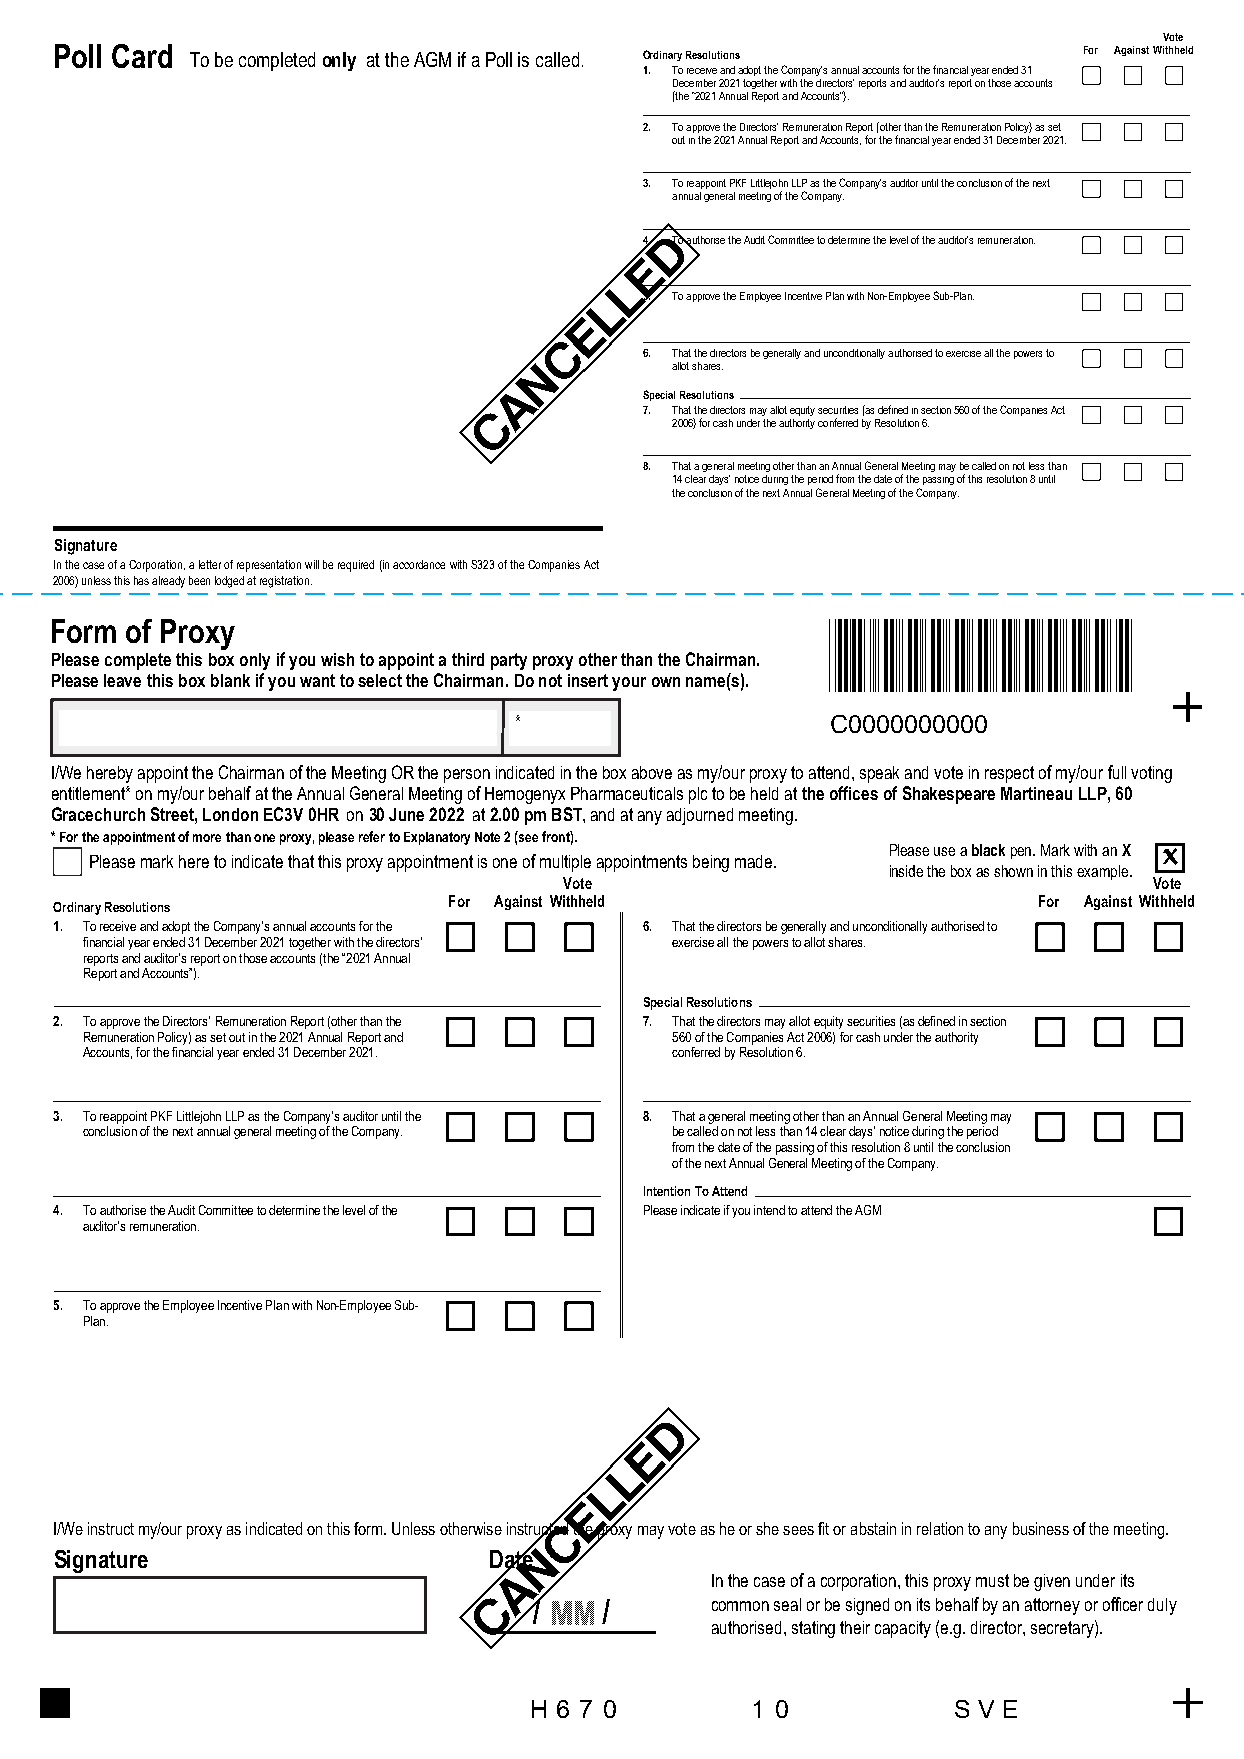 The width and height of the document is (1244, 1759). What do you see at coordinates (767, 1528) in the document?
I see `she` at bounding box center [767, 1528].
